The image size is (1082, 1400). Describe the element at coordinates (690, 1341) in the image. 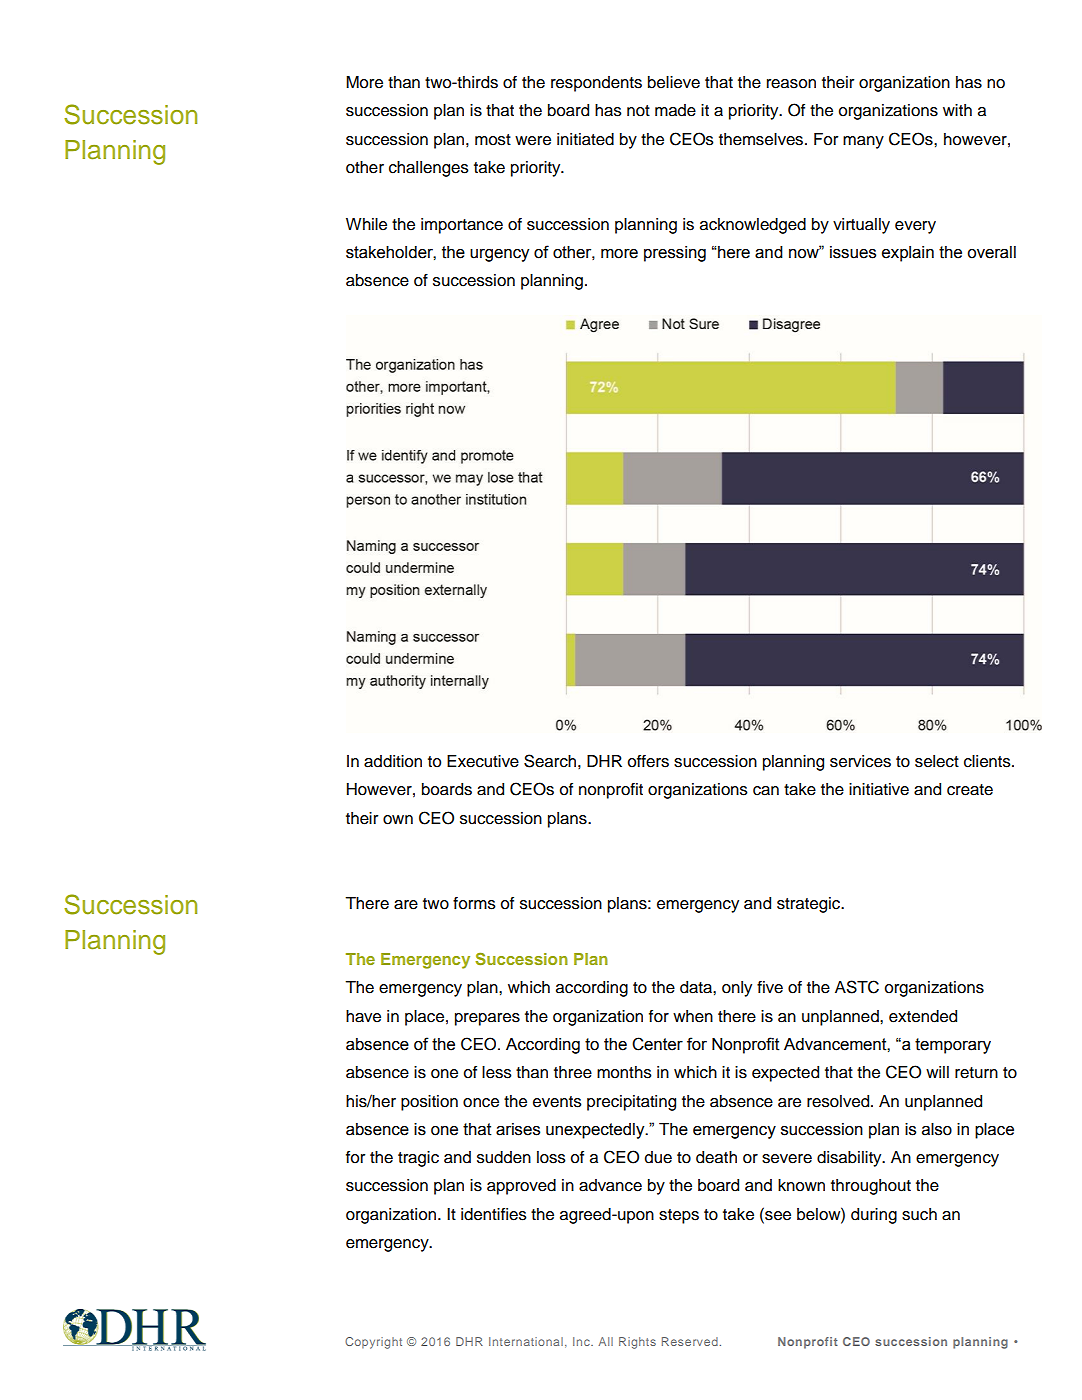

I see `Reserved` at that location.
